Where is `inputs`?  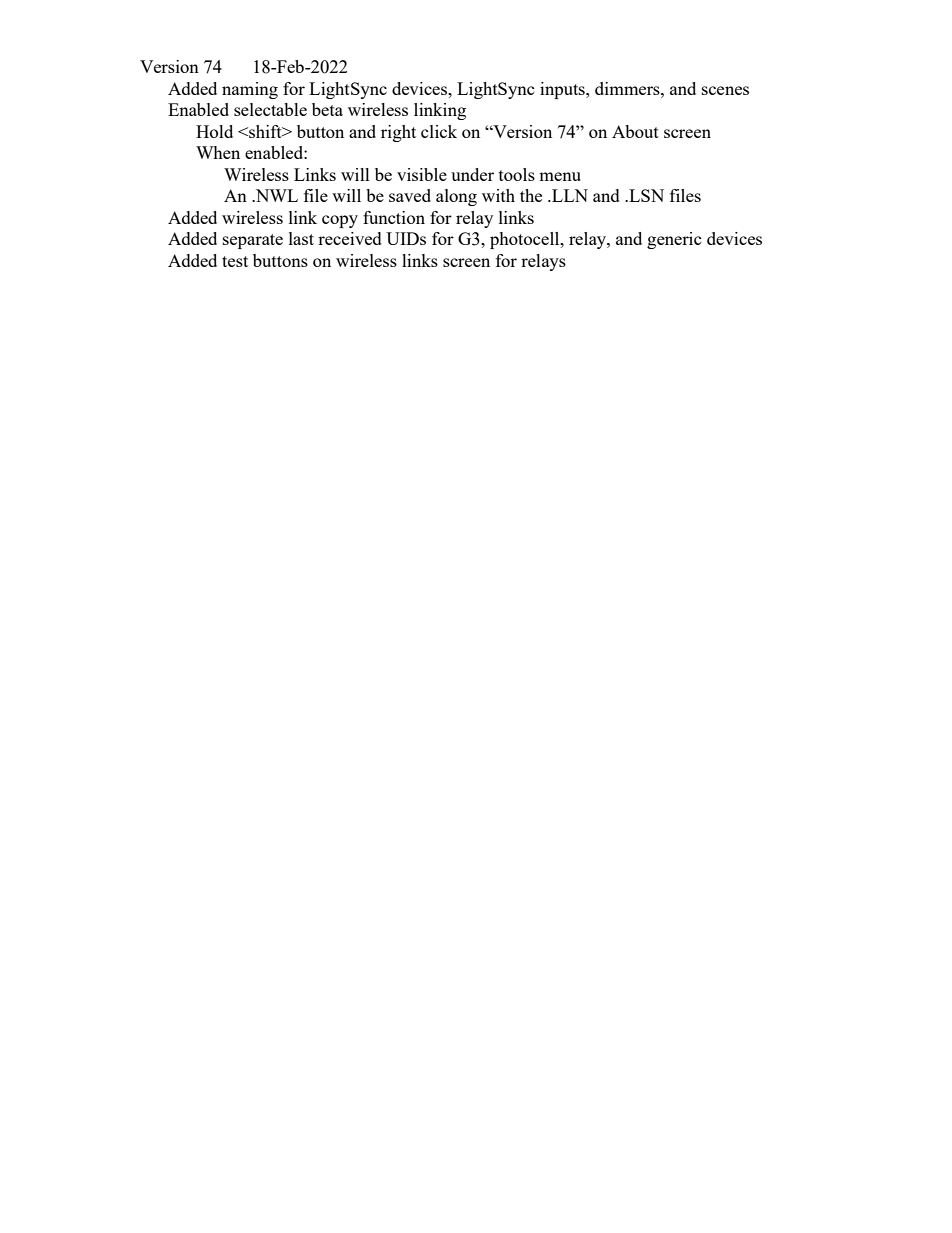
inputs is located at coordinates (563, 90).
